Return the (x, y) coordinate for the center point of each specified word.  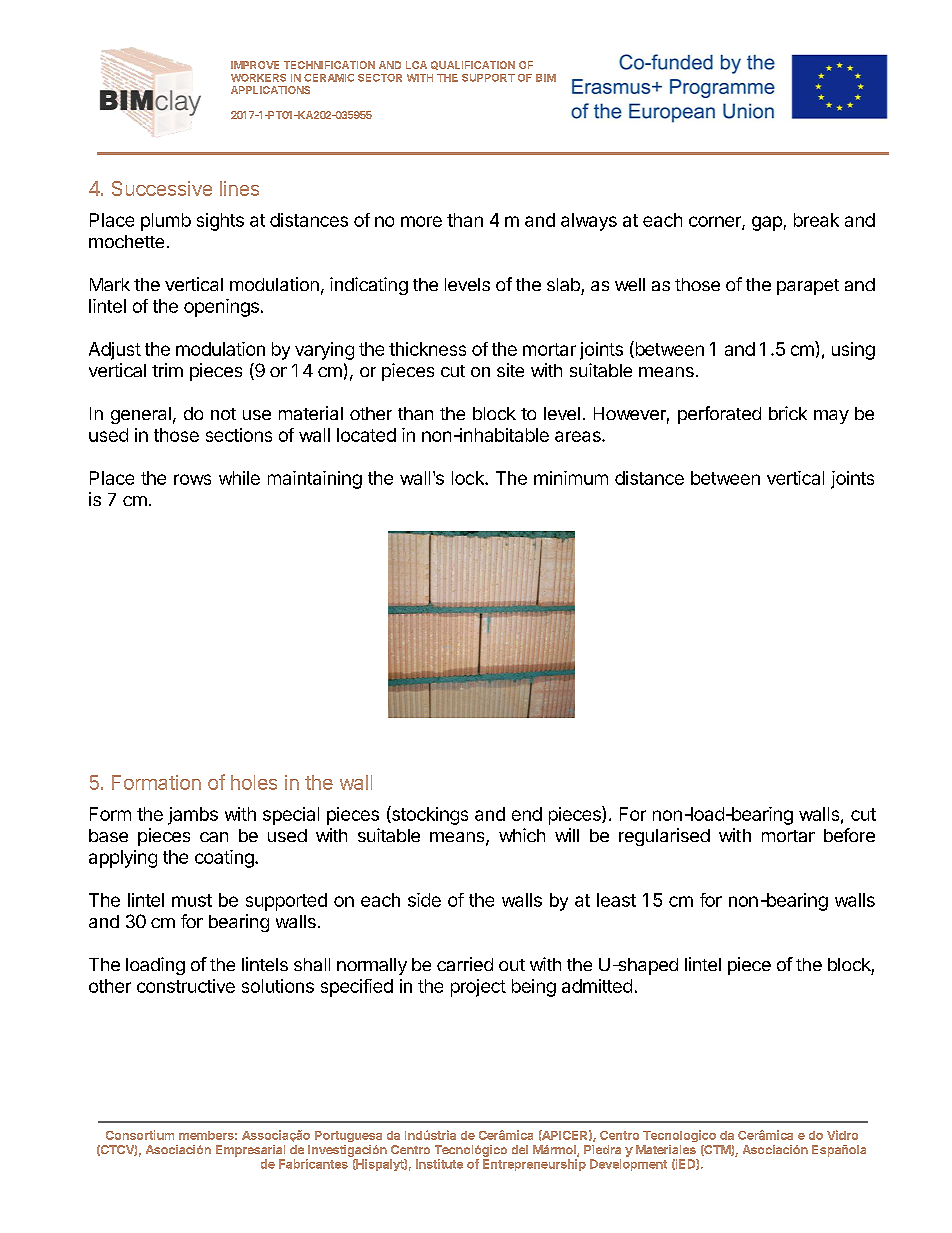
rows (192, 479)
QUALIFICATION (473, 65)
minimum (571, 478)
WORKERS (258, 78)
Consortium (140, 1135)
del (520, 1149)
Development (628, 1165)
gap (767, 223)
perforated (719, 415)
